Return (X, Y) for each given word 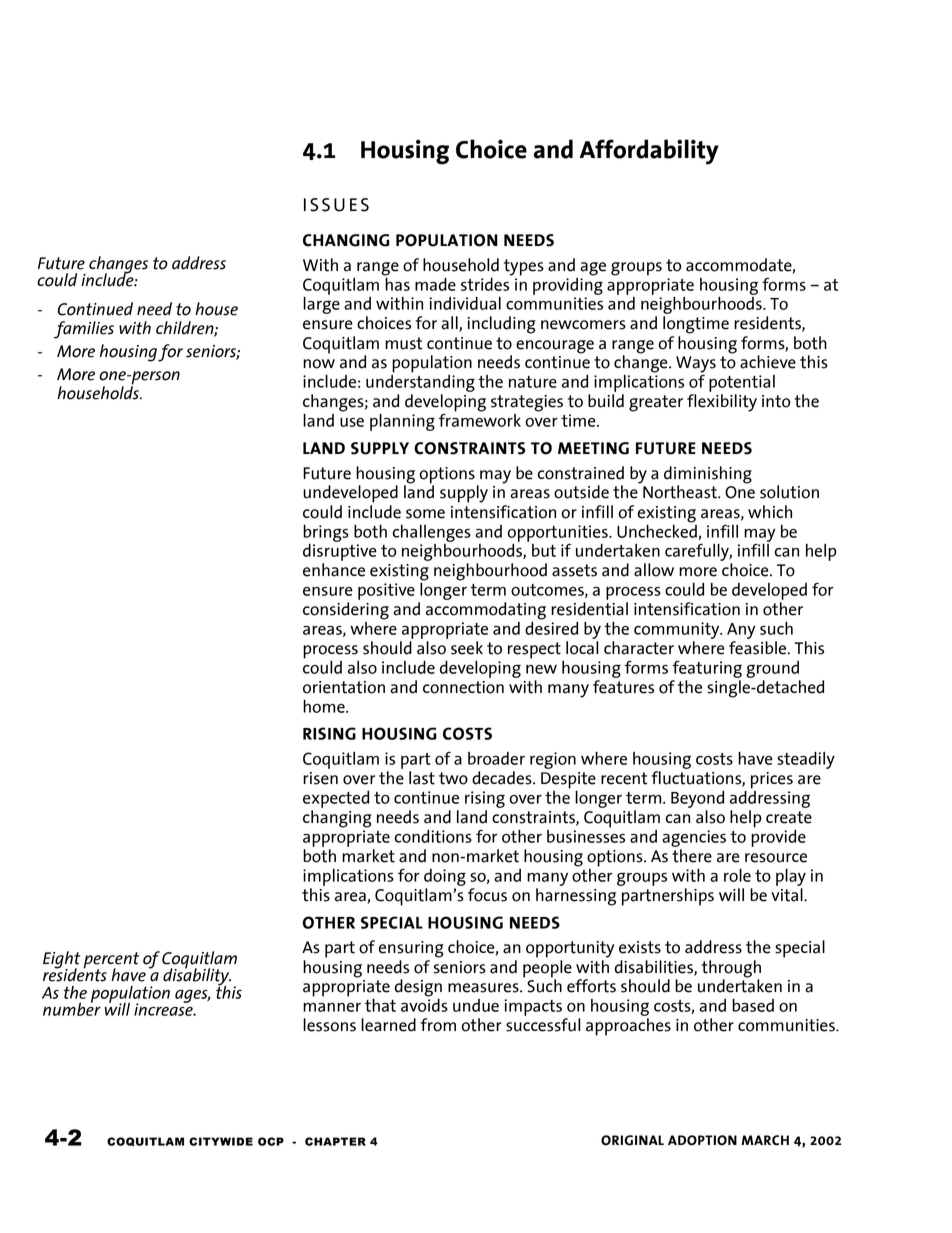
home (325, 706)
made (435, 284)
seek (467, 648)
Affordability (649, 152)
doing (445, 877)
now (319, 364)
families (84, 330)
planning (402, 422)
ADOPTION (702, 1140)
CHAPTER (335, 1141)
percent (111, 961)
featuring (707, 669)
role (737, 875)
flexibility (722, 403)
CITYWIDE (221, 1141)
